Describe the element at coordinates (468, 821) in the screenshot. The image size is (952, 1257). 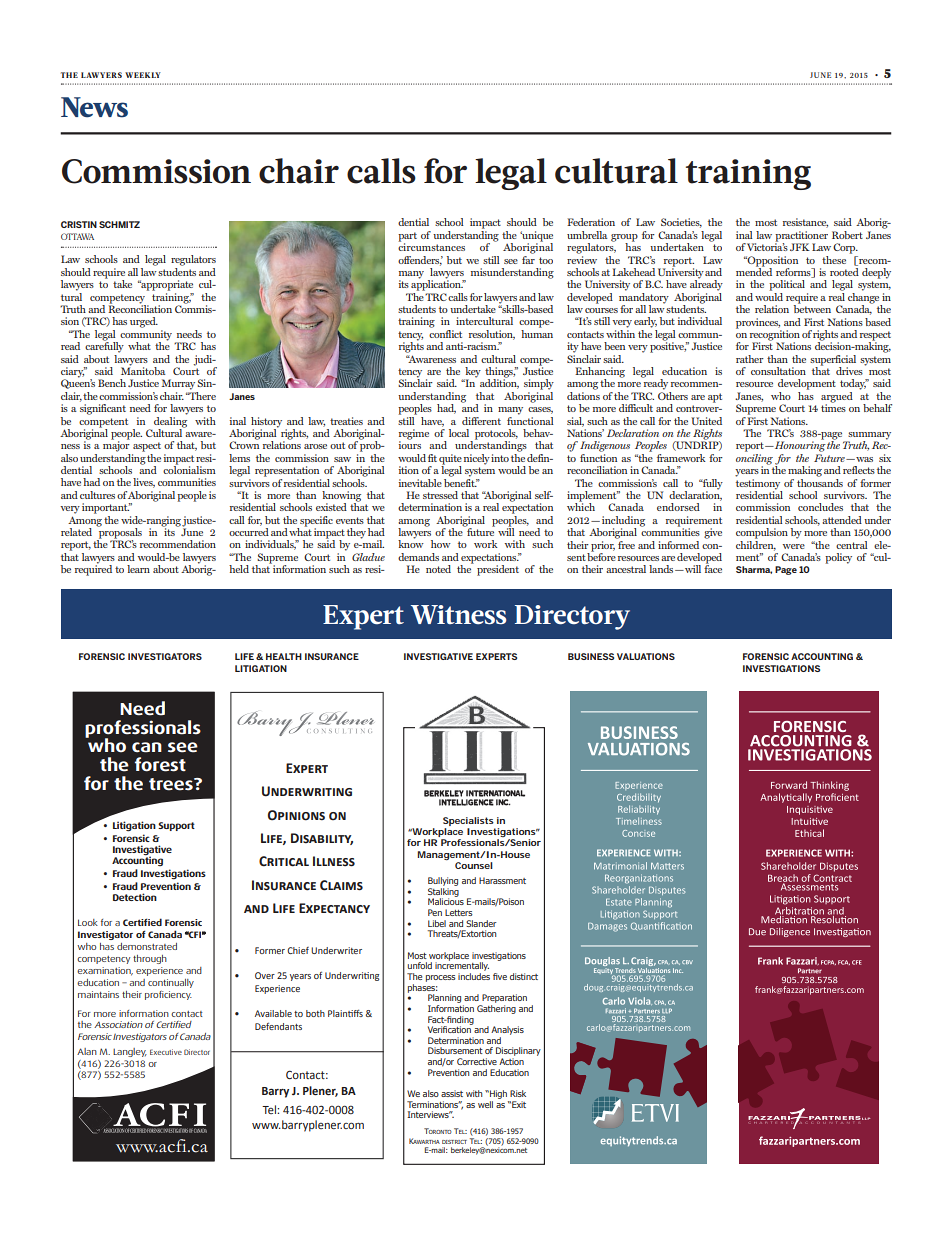
I see `Specialists` at that location.
